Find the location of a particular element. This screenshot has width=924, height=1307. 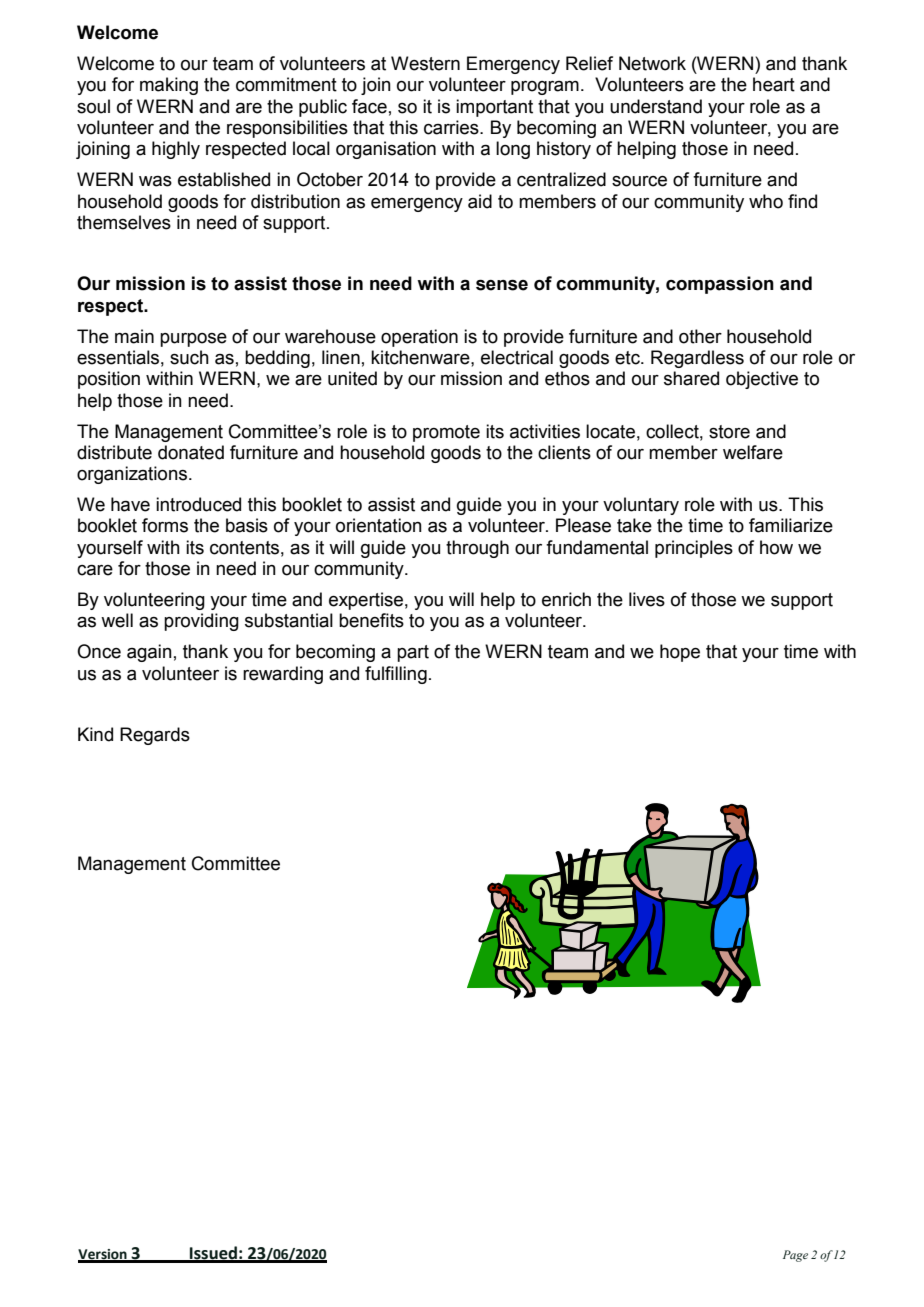

welfare is located at coordinates (753, 452).
